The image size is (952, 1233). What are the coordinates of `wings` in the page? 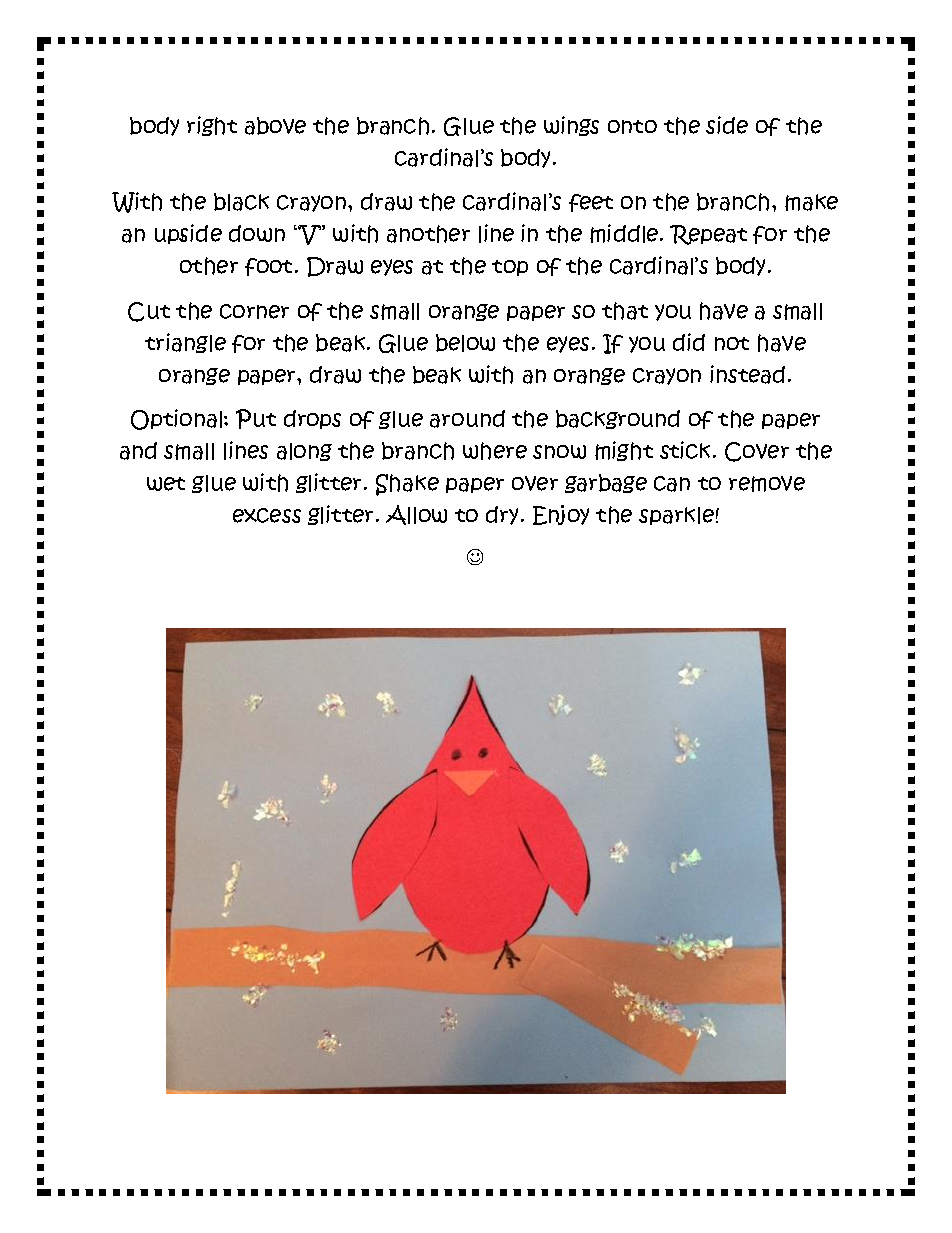 It's located at (571, 126).
